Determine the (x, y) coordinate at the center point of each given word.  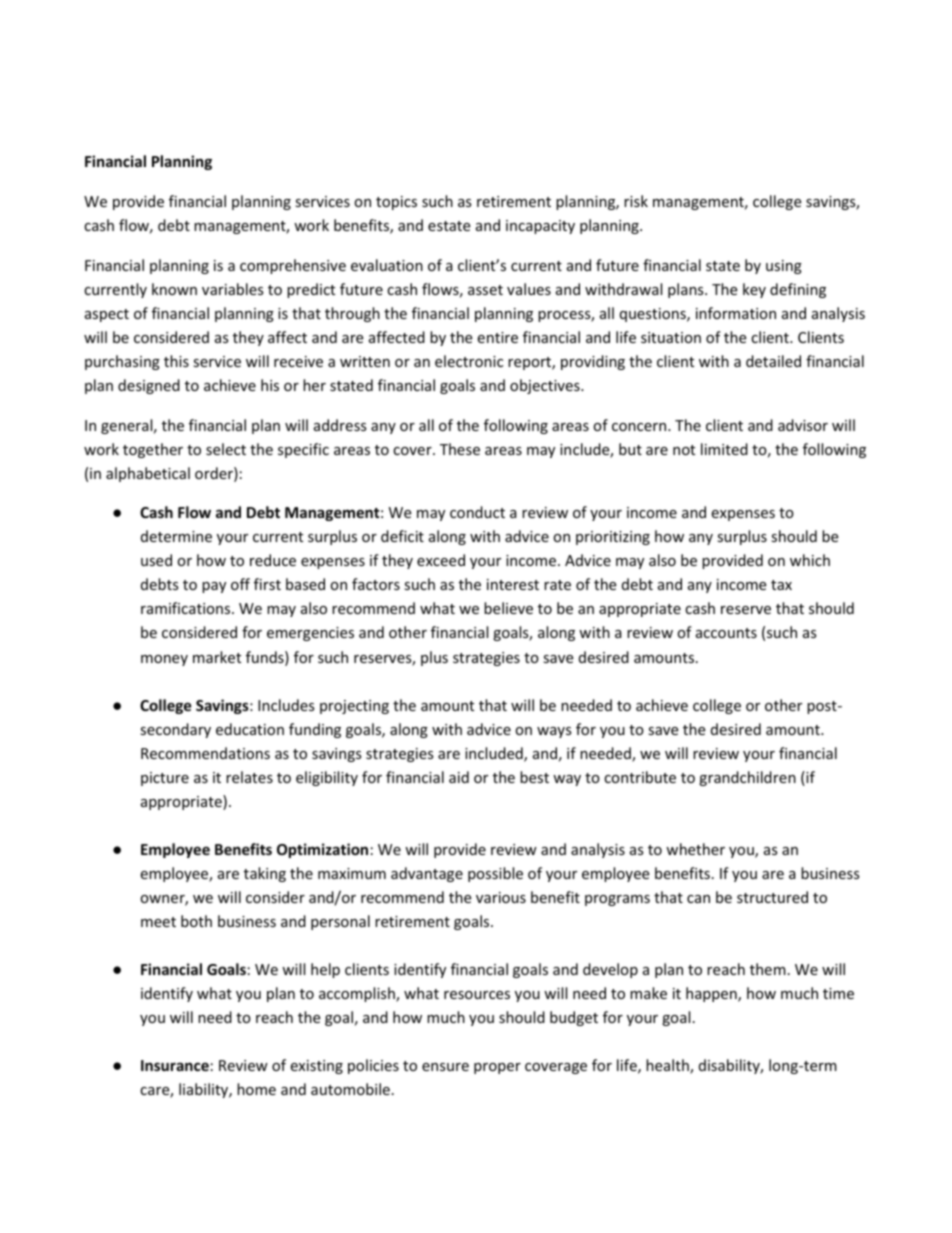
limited (724, 449)
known (174, 289)
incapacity (540, 227)
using (784, 267)
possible (495, 874)
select (226, 449)
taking (265, 874)
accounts (726, 633)
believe (508, 608)
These (460, 449)
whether (695, 849)
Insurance (175, 1065)
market (217, 657)
